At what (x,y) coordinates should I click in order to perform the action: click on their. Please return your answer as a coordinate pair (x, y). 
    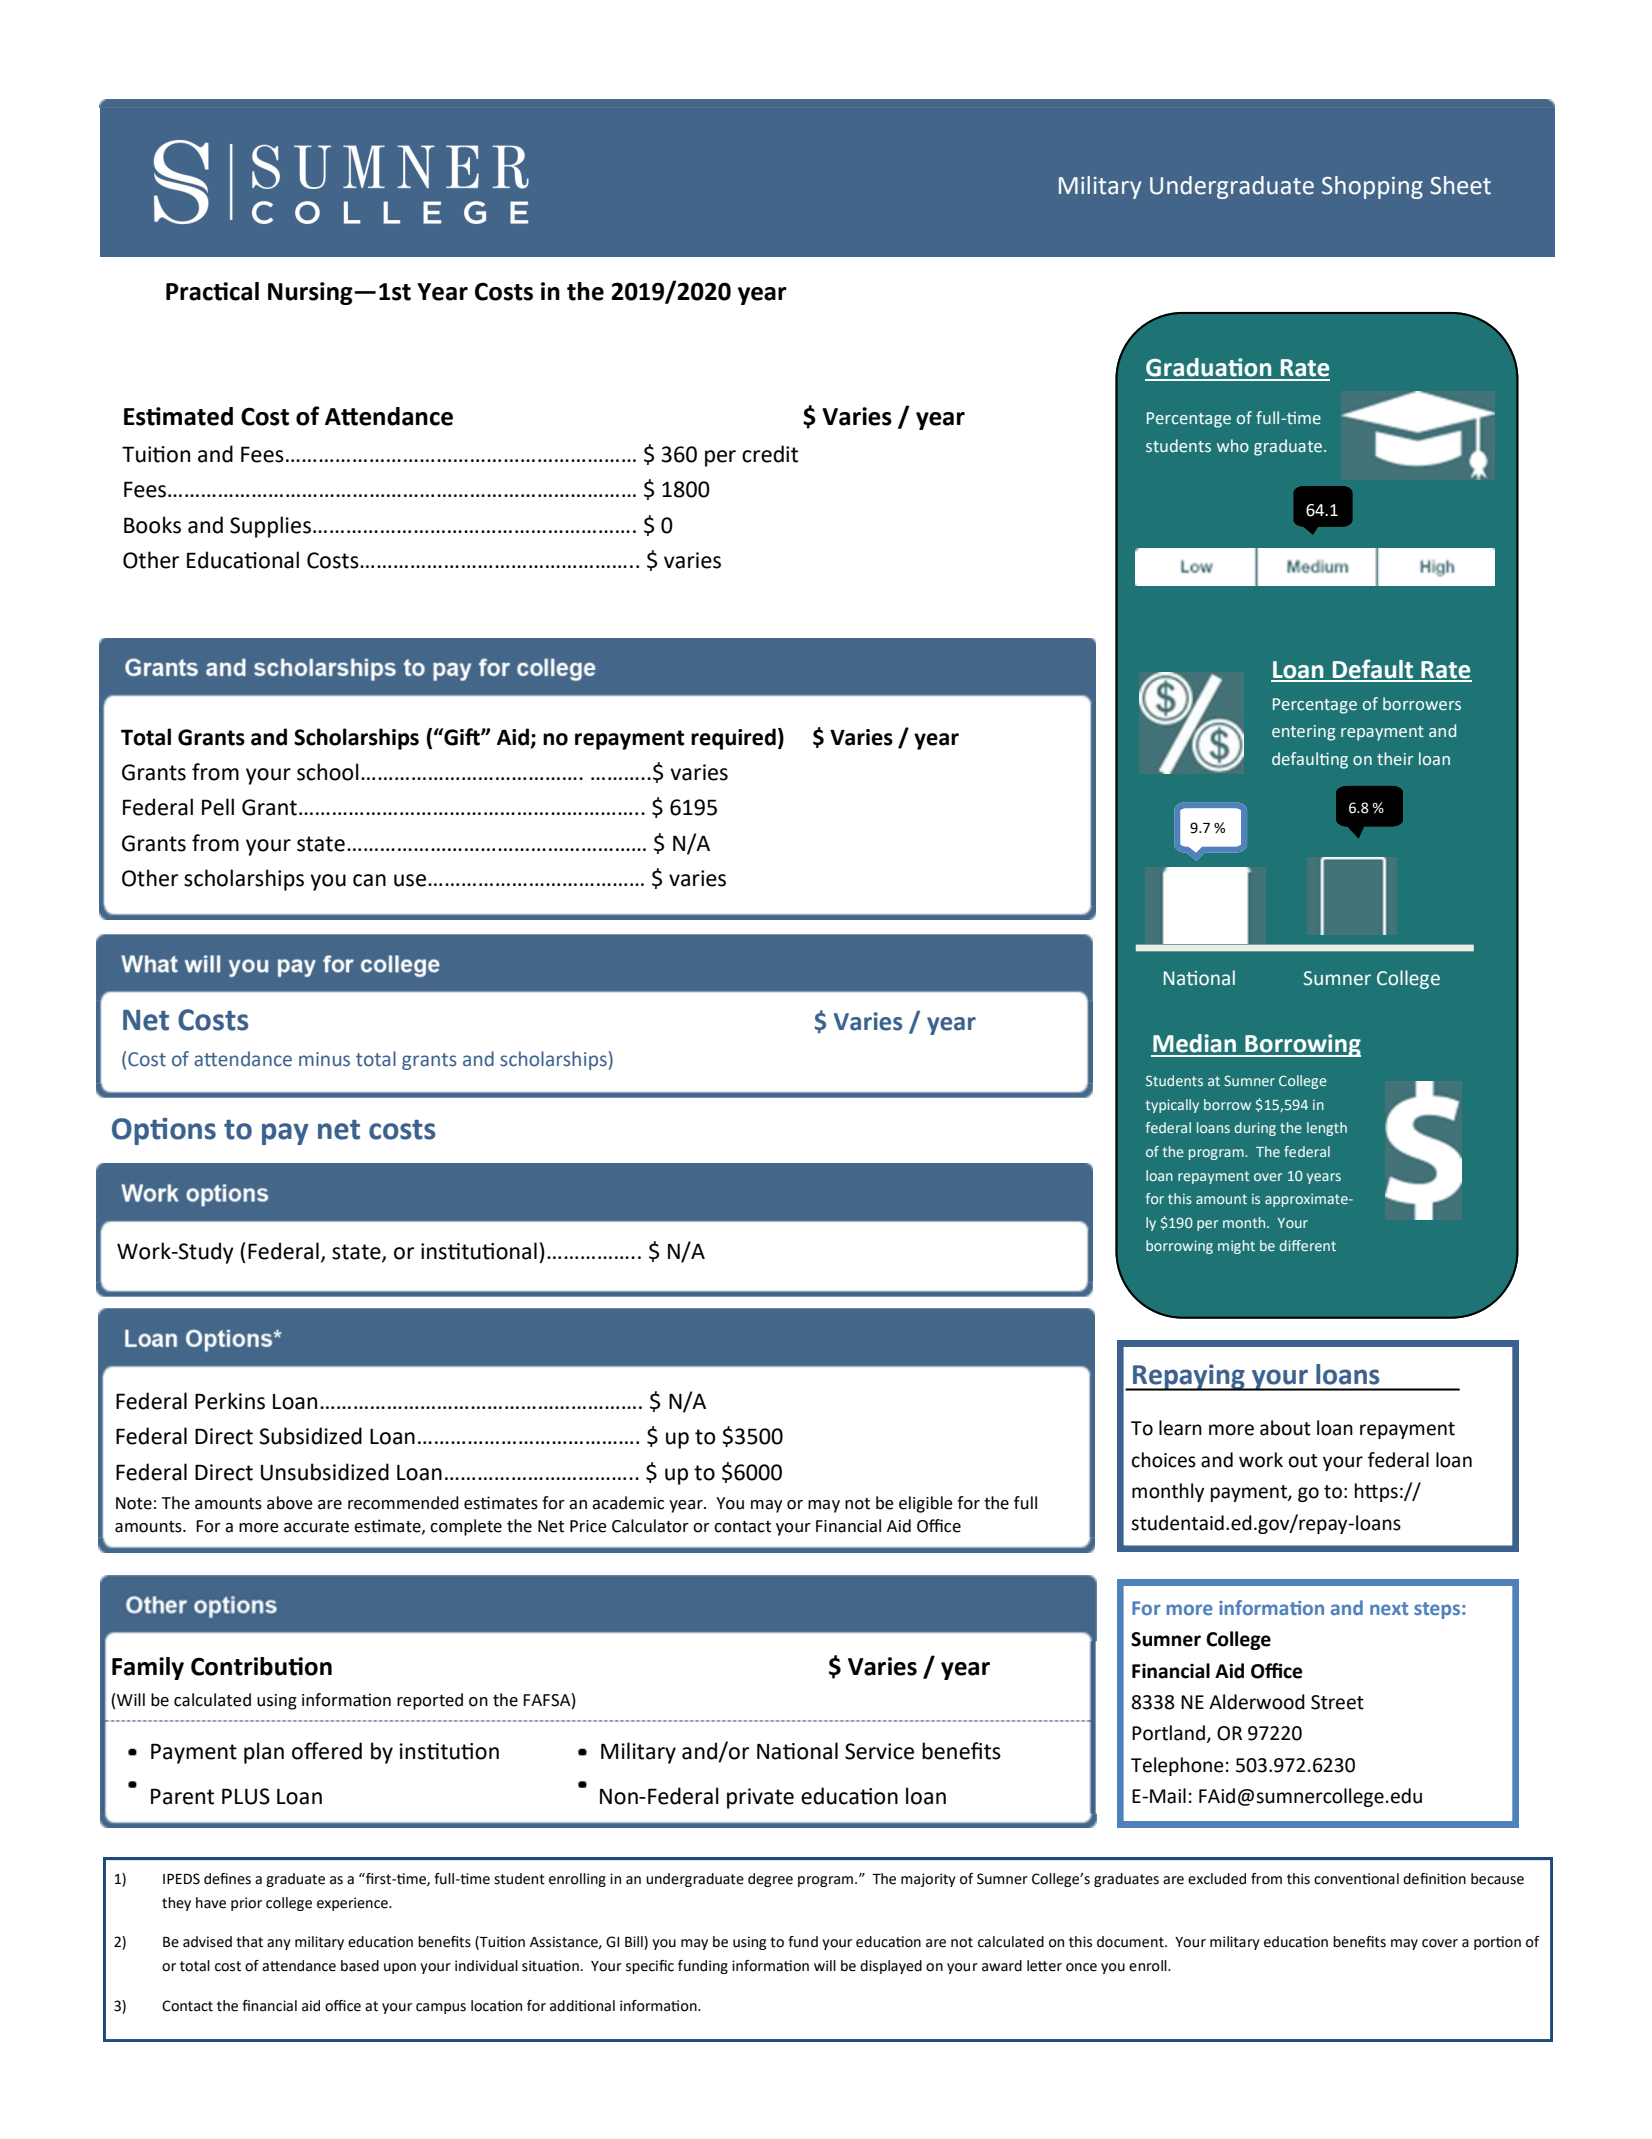
    Looking at the image, I should click on (1395, 758).
